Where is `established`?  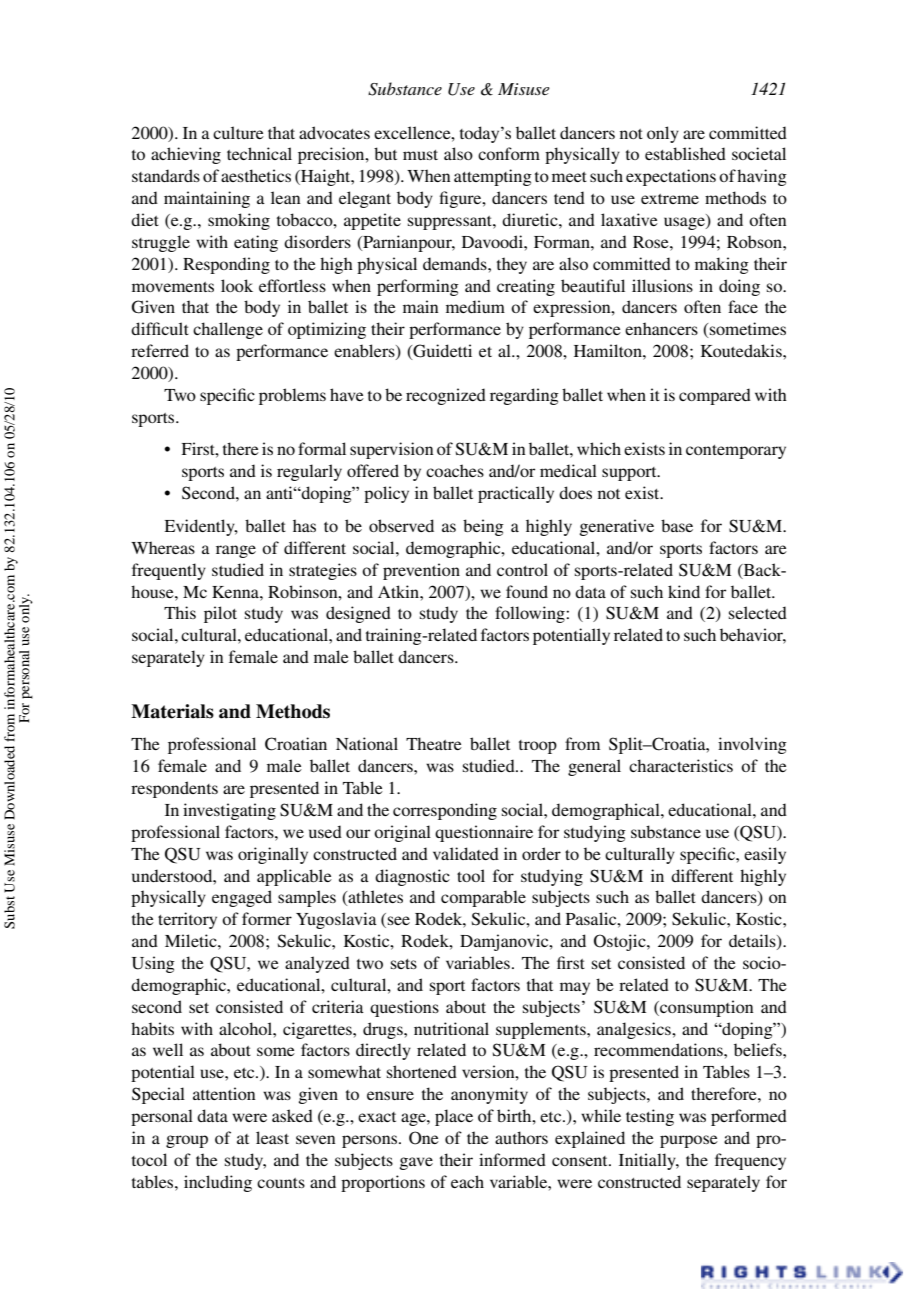
established is located at coordinates (685, 153).
